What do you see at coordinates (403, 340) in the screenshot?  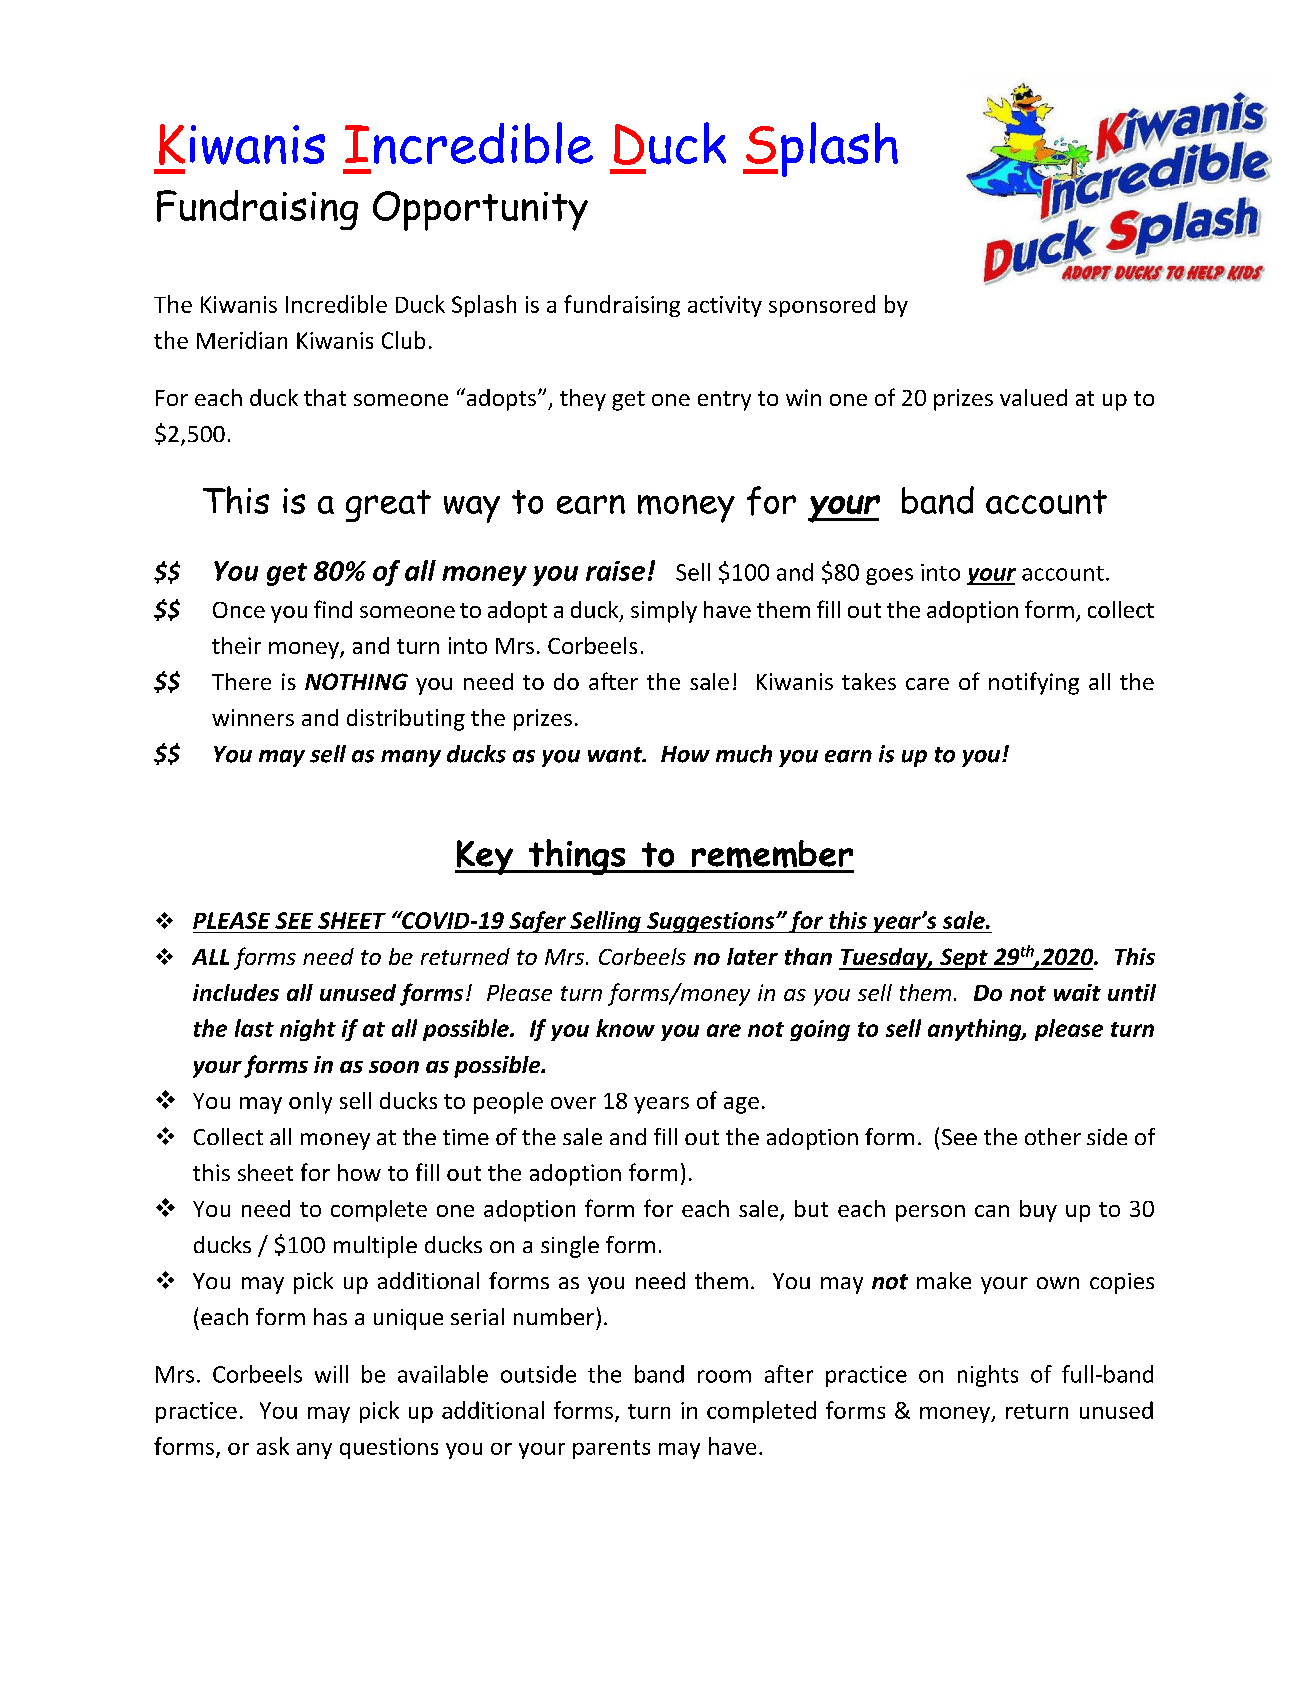 I see `Club` at bounding box center [403, 340].
